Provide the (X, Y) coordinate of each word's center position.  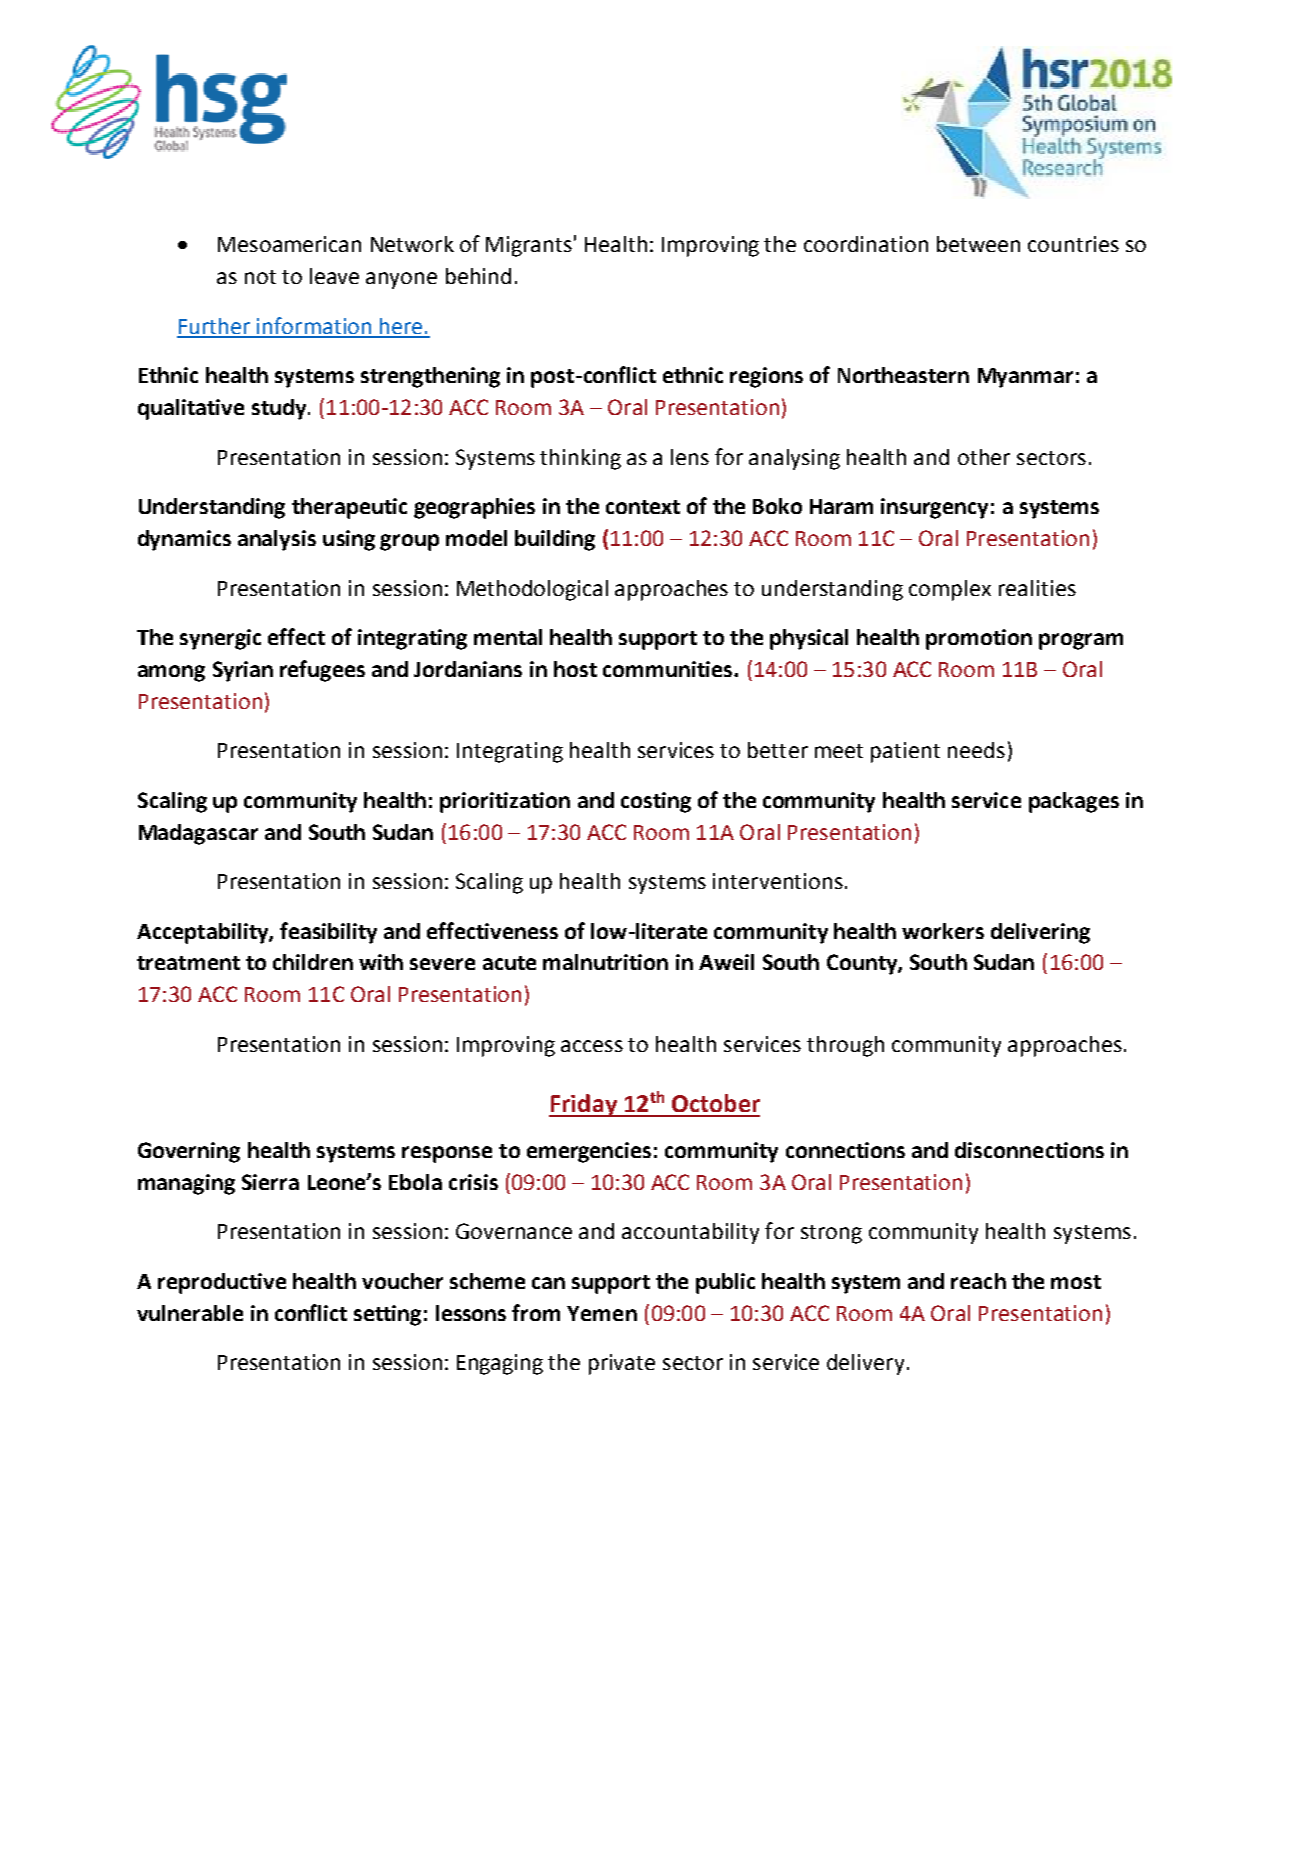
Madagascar (198, 834)
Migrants (529, 246)
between (978, 244)
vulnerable (190, 1313)
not (260, 277)
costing (656, 802)
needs (976, 750)
